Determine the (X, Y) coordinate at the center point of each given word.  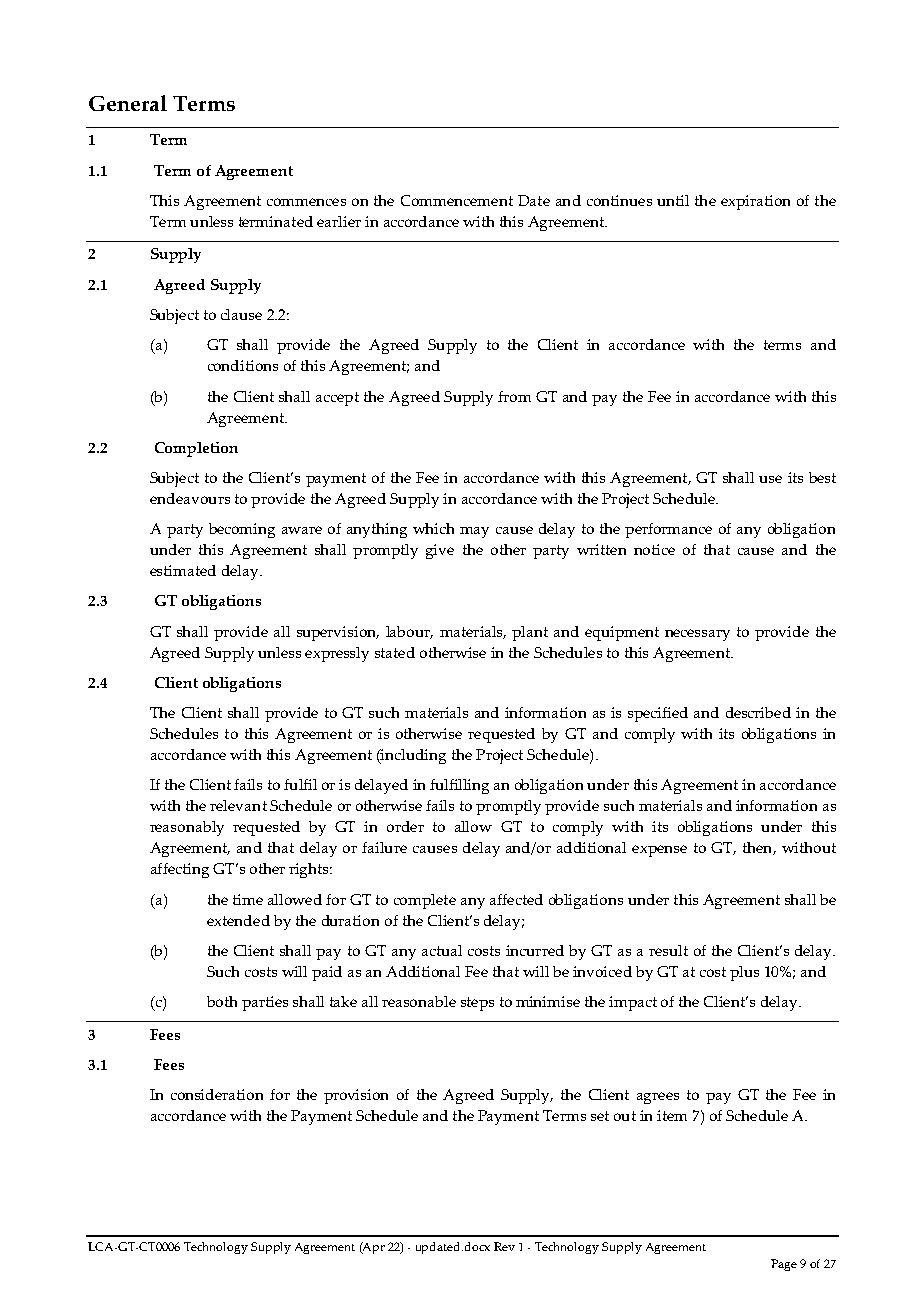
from (514, 396)
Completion (196, 449)
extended (238, 920)
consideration (217, 1094)
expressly (337, 654)
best (822, 477)
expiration (755, 202)
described (758, 712)
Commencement (457, 200)
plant (530, 633)
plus (744, 973)
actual (442, 950)
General (128, 103)
